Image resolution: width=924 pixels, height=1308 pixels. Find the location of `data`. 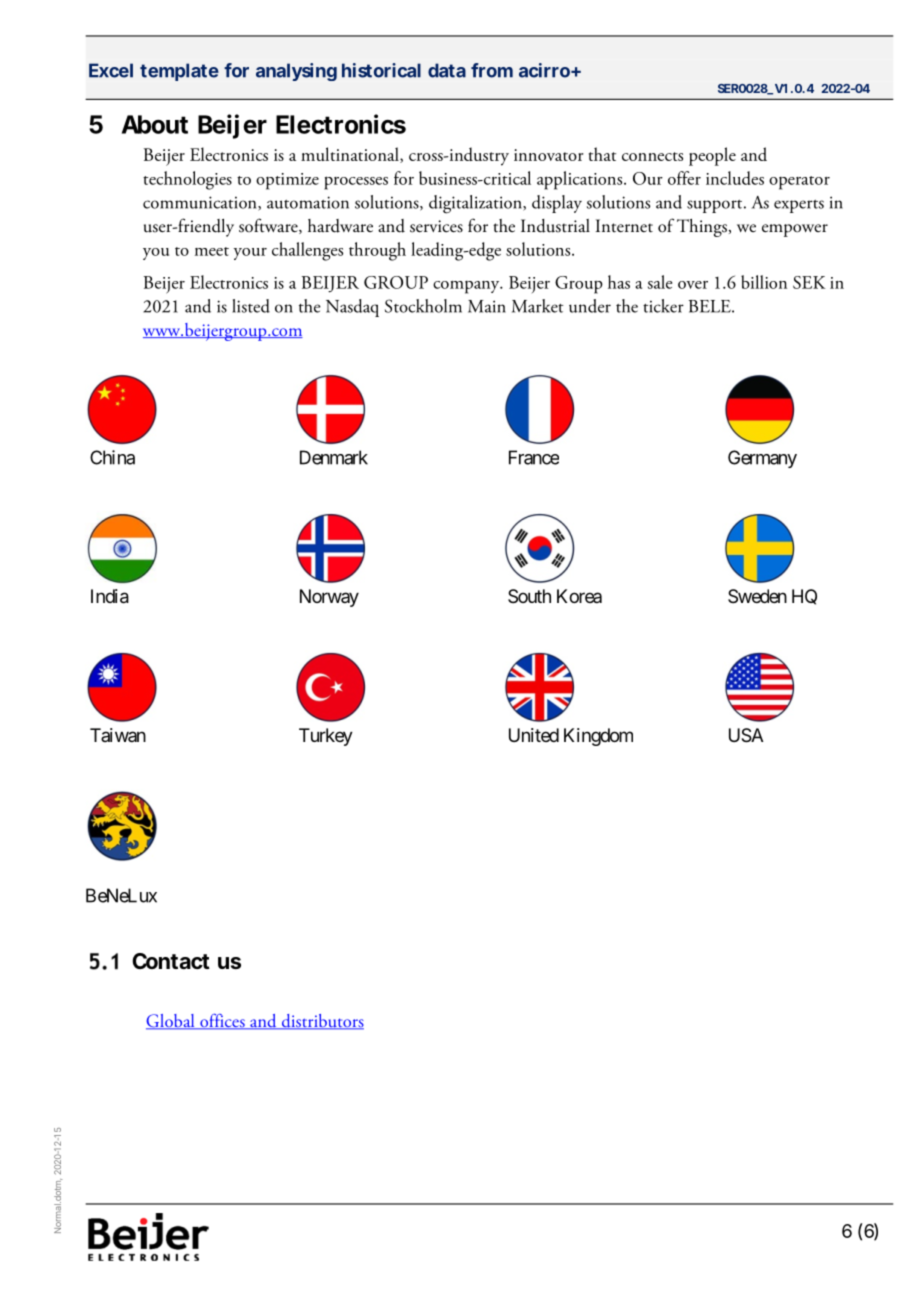

data is located at coordinates (447, 70).
